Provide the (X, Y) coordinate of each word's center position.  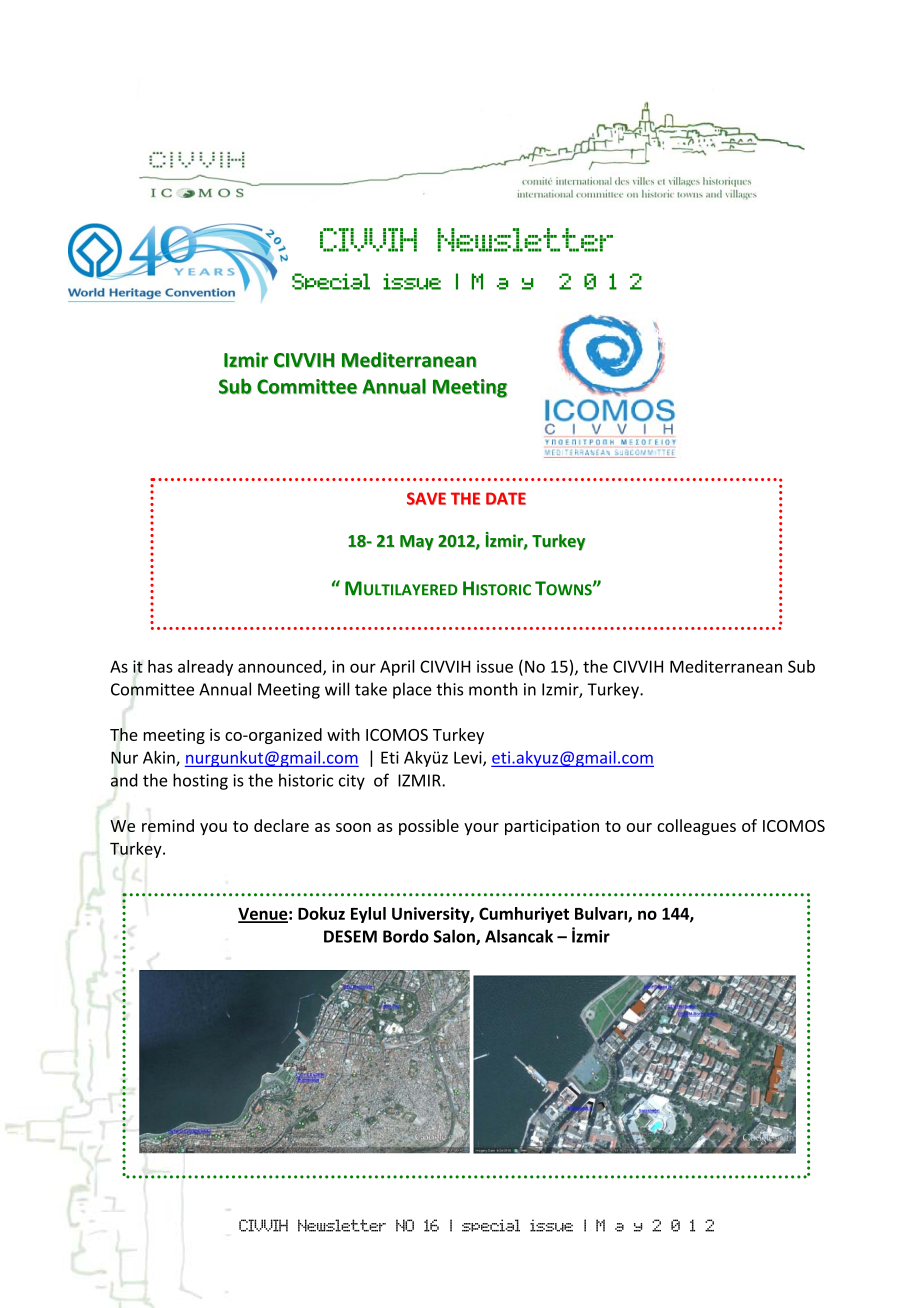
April (397, 668)
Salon (455, 937)
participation (552, 827)
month (493, 689)
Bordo (406, 936)
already (205, 668)
